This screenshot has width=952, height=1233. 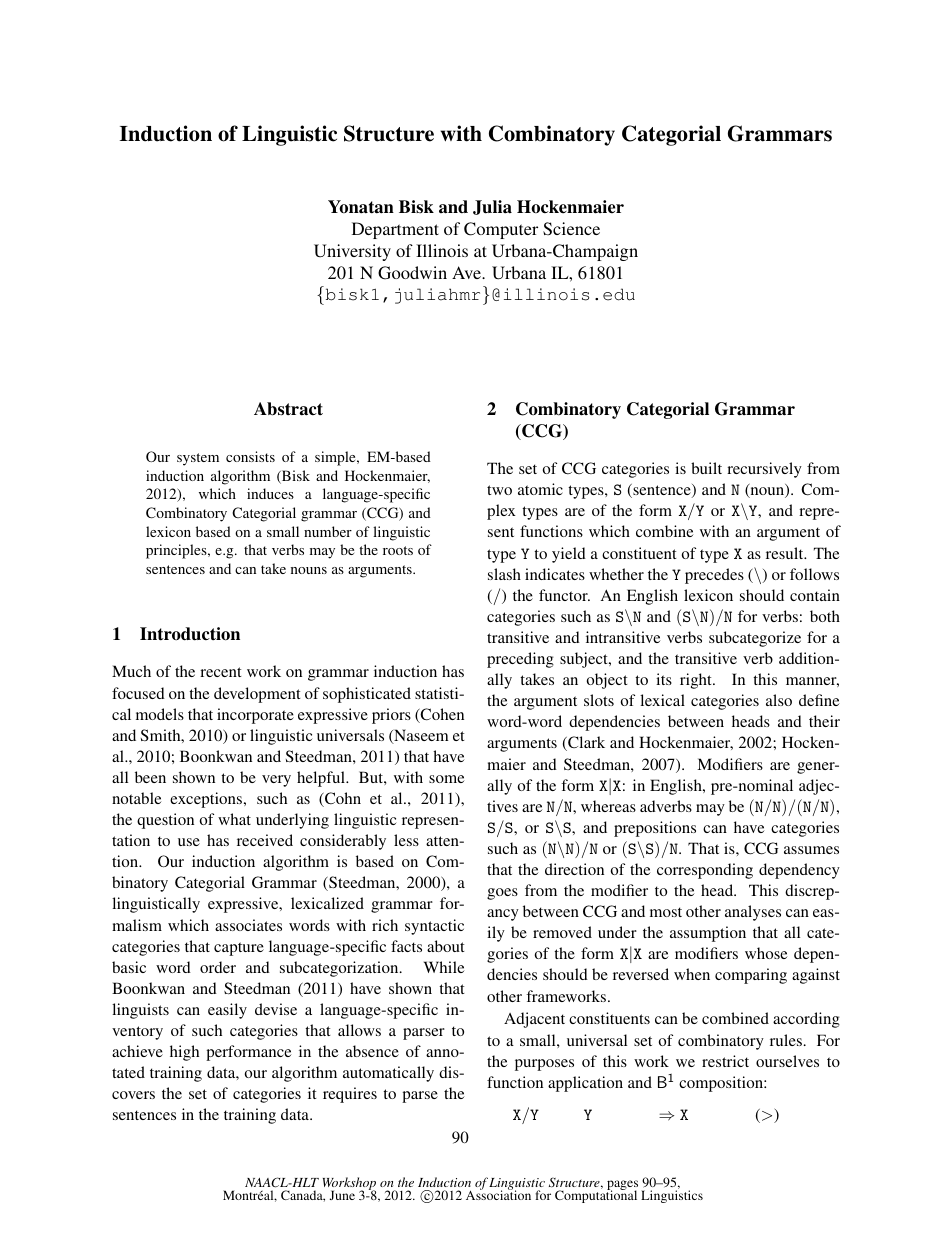 I want to click on University, so click(x=352, y=252).
